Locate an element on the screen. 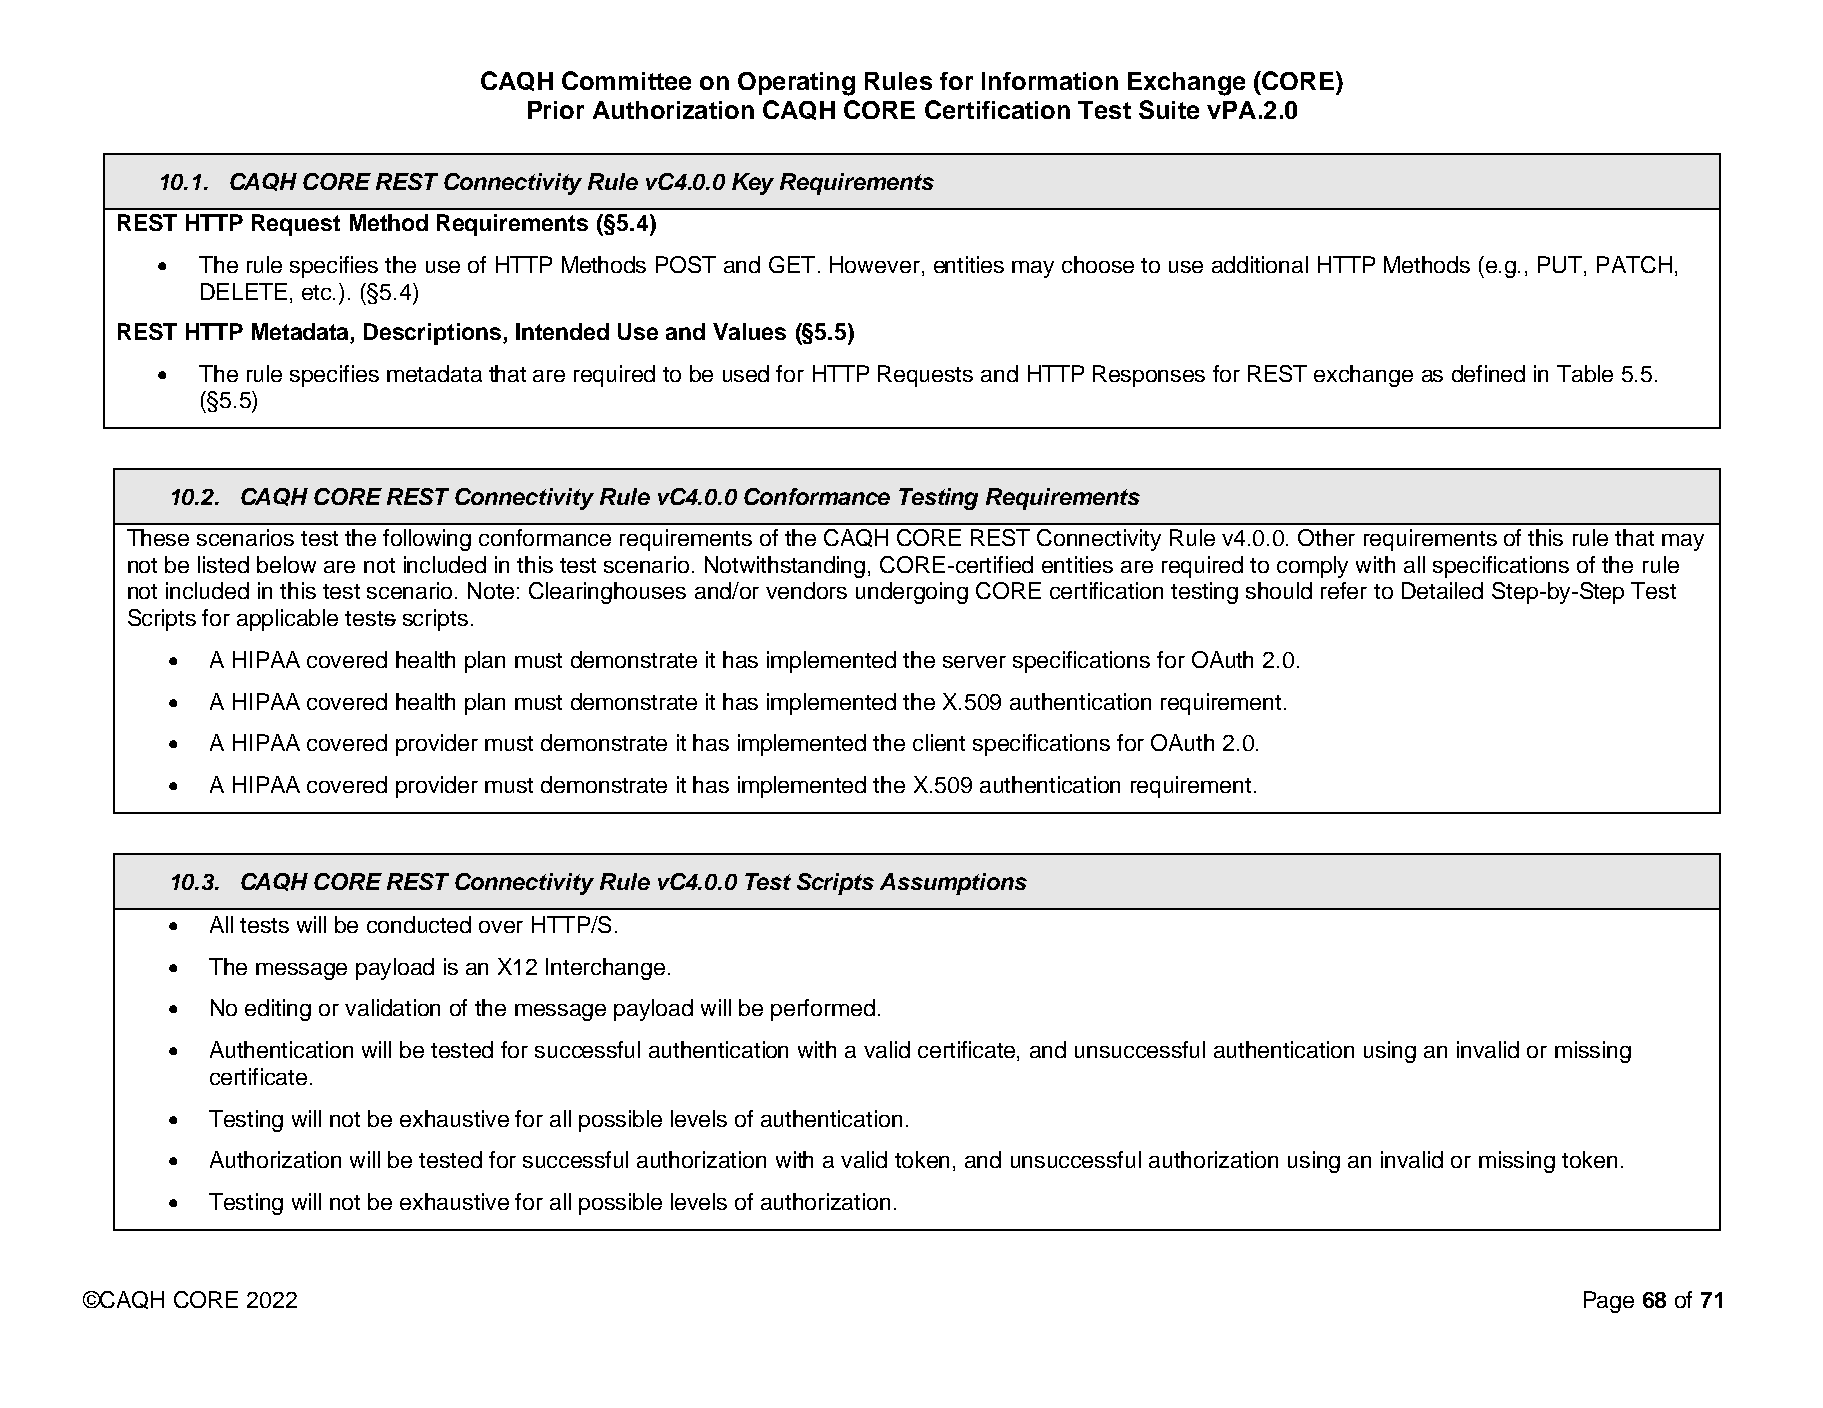  server is located at coordinates (974, 662).
